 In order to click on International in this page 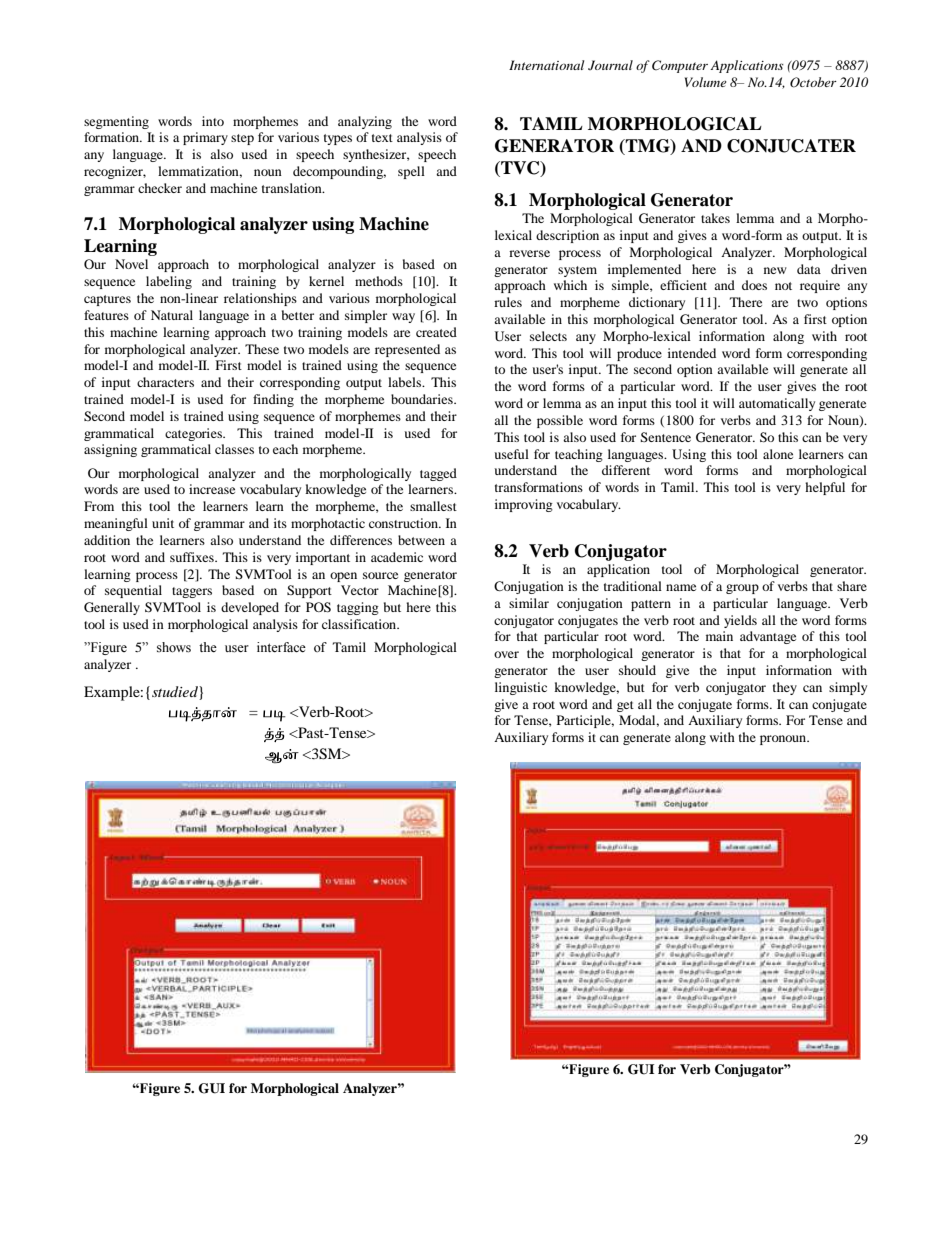, I will do `click(547, 65)`.
